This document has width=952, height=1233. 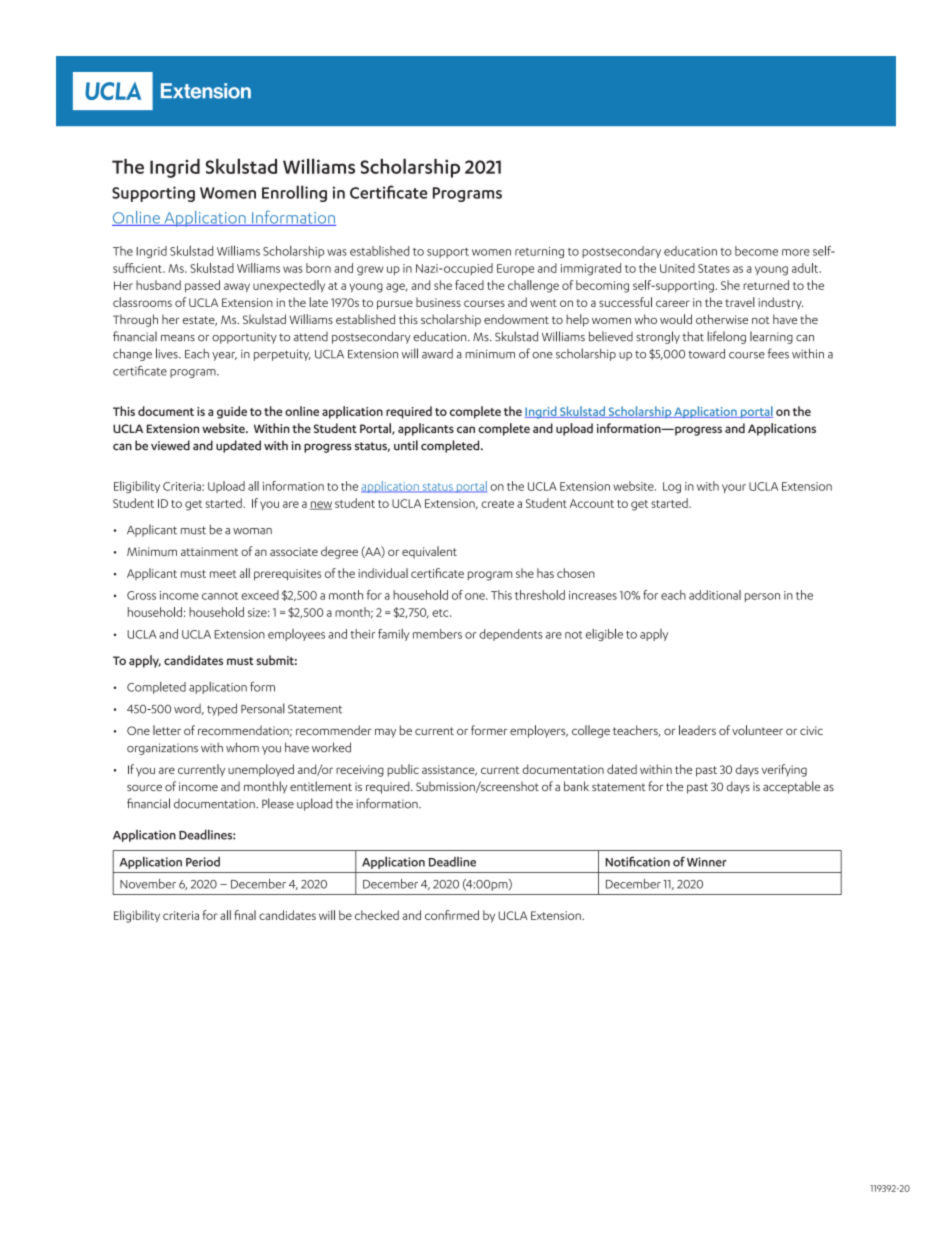 I want to click on toward, so click(x=706, y=353).
